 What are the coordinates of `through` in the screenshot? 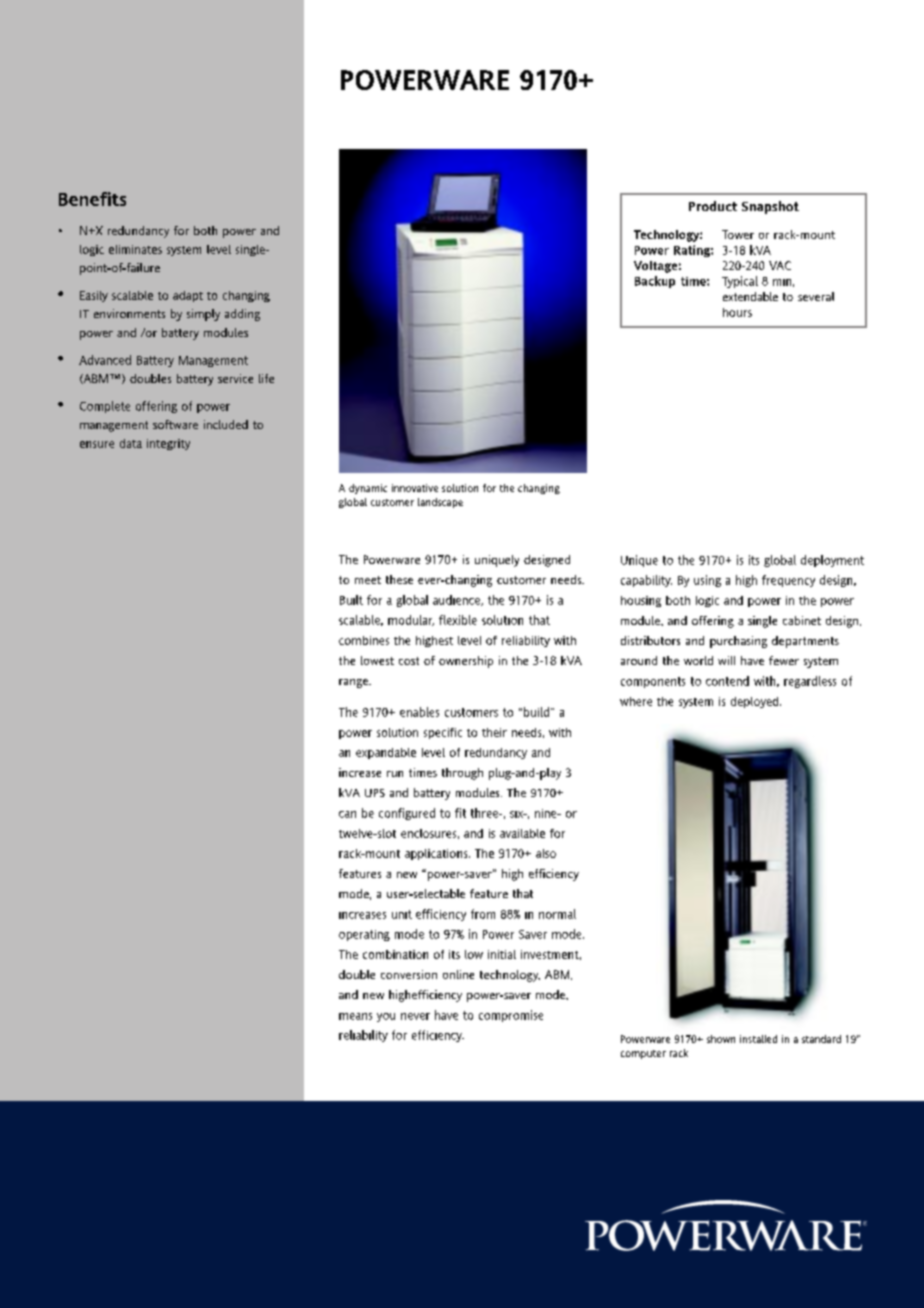 It's located at (462, 774).
